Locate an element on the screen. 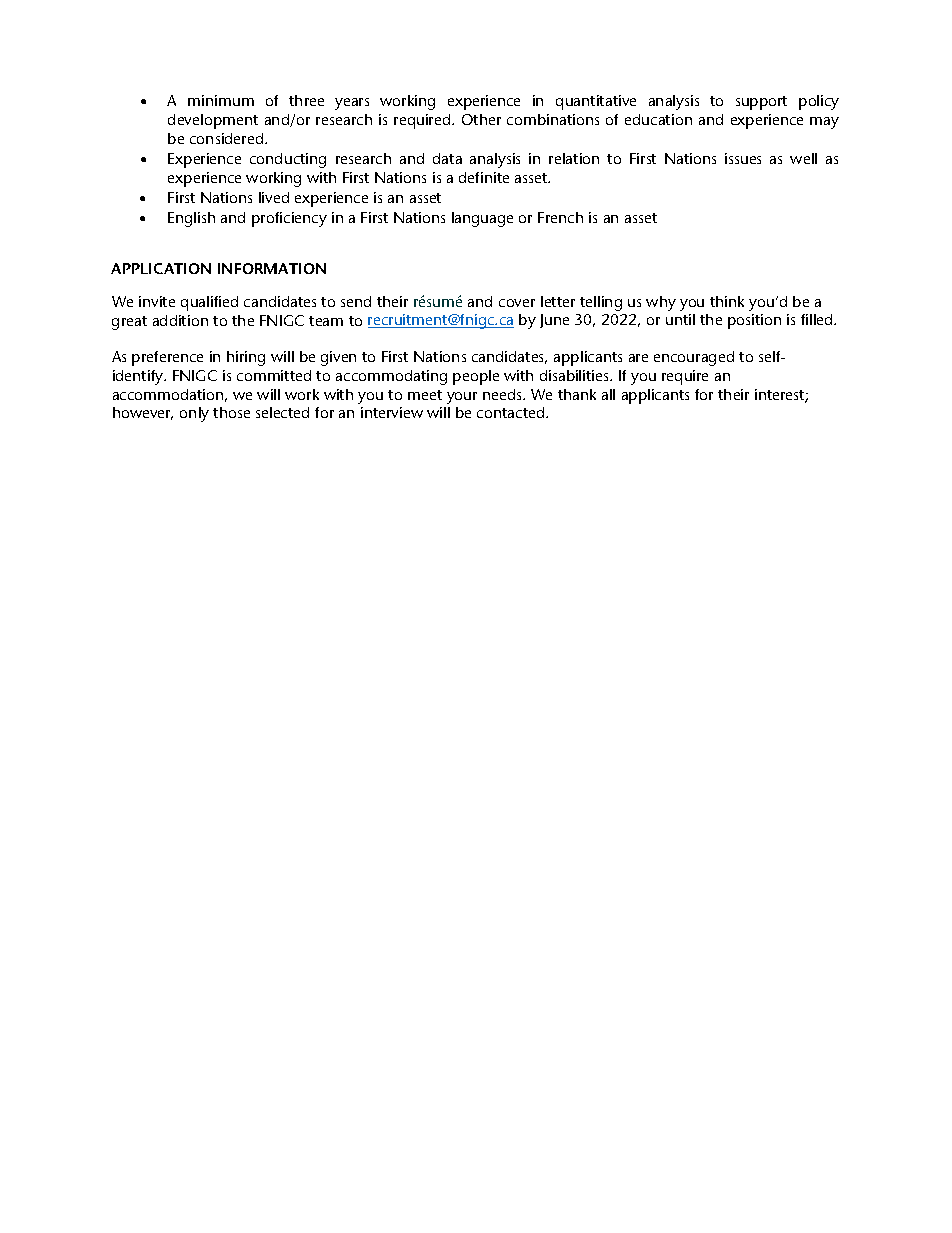 Image resolution: width=952 pixels, height=1233 pixels. June is located at coordinates (554, 321).
